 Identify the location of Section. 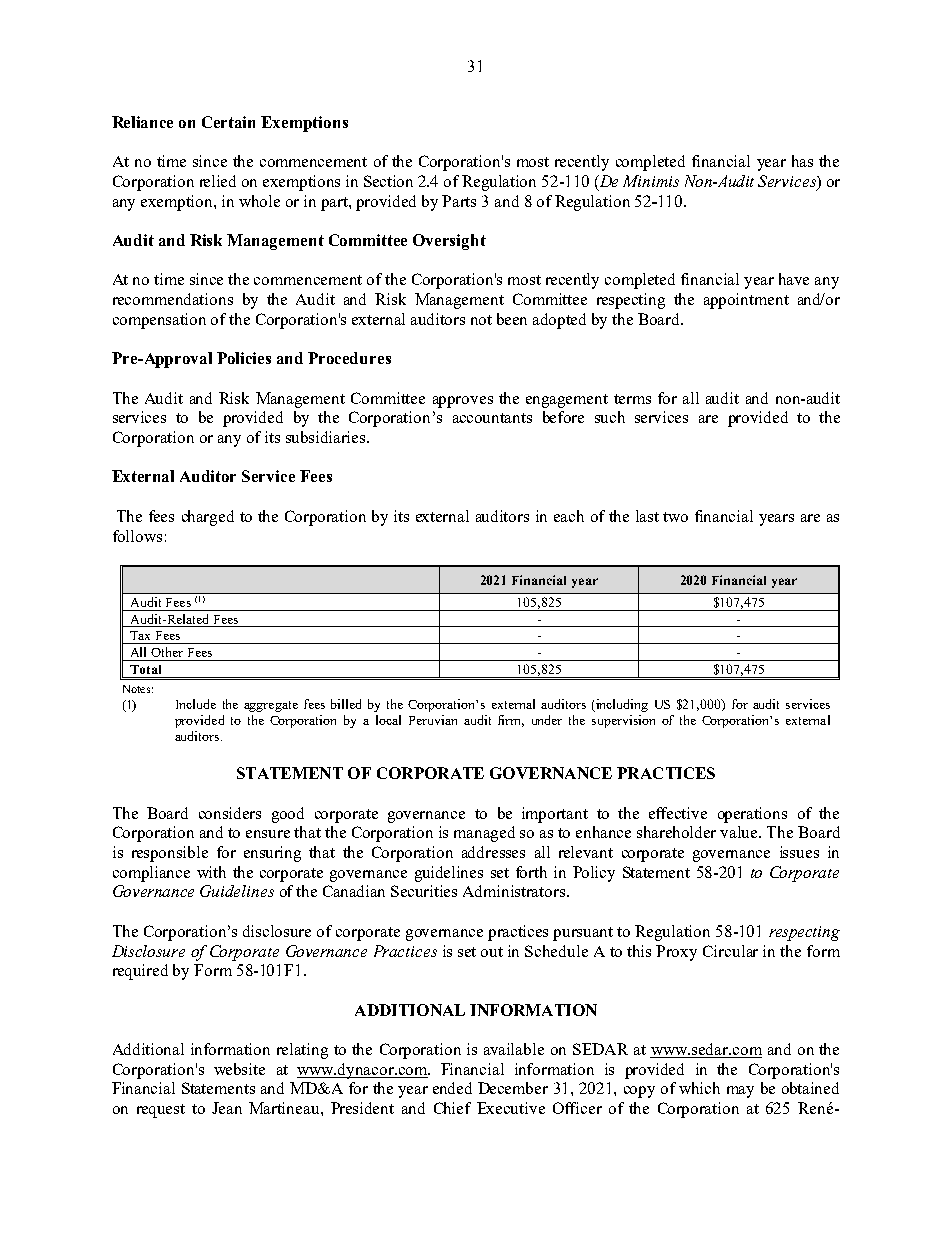
(388, 181).
